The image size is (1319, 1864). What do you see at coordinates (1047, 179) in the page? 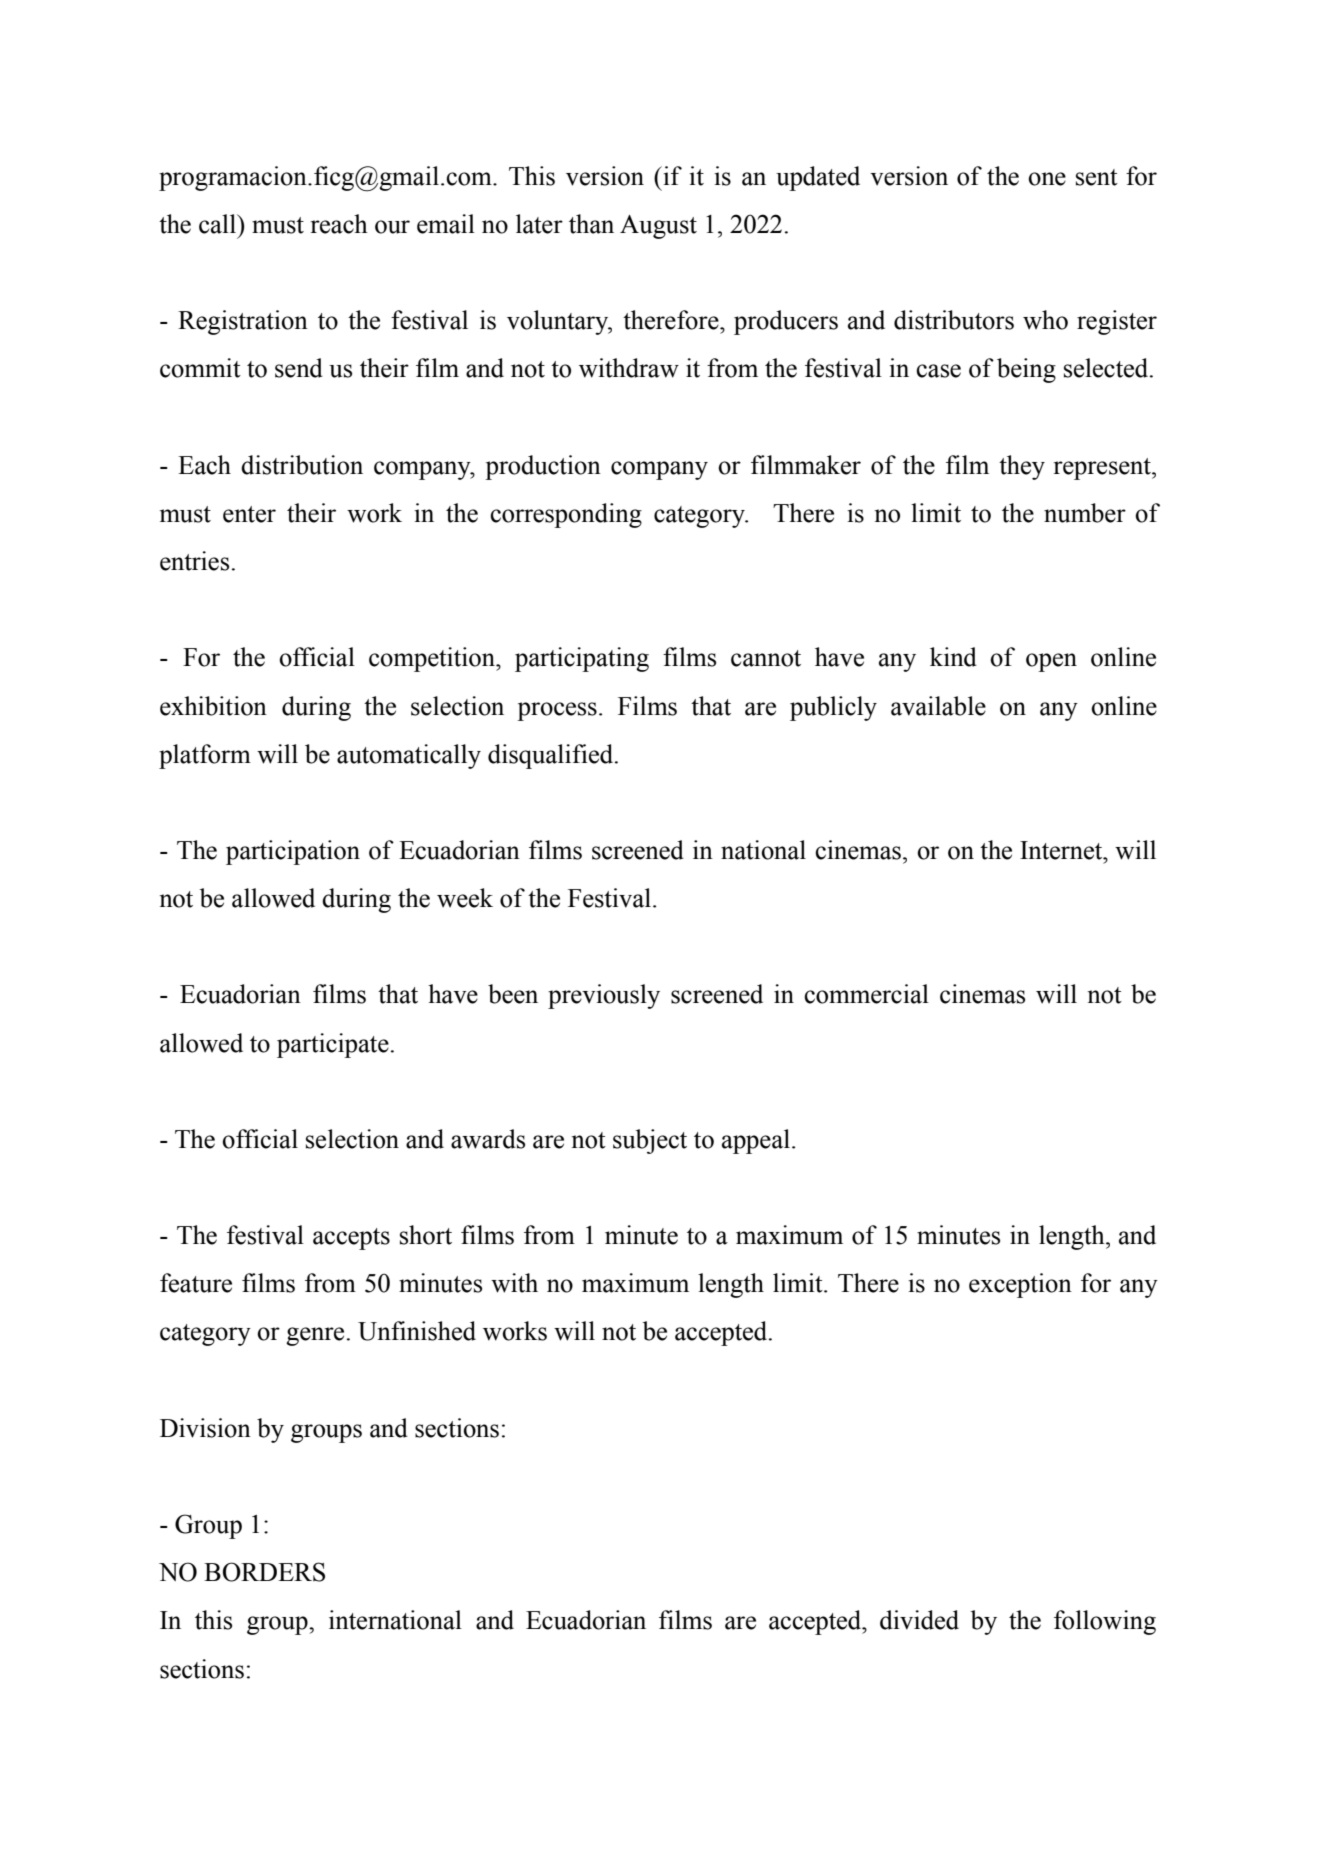
I see `one` at bounding box center [1047, 179].
